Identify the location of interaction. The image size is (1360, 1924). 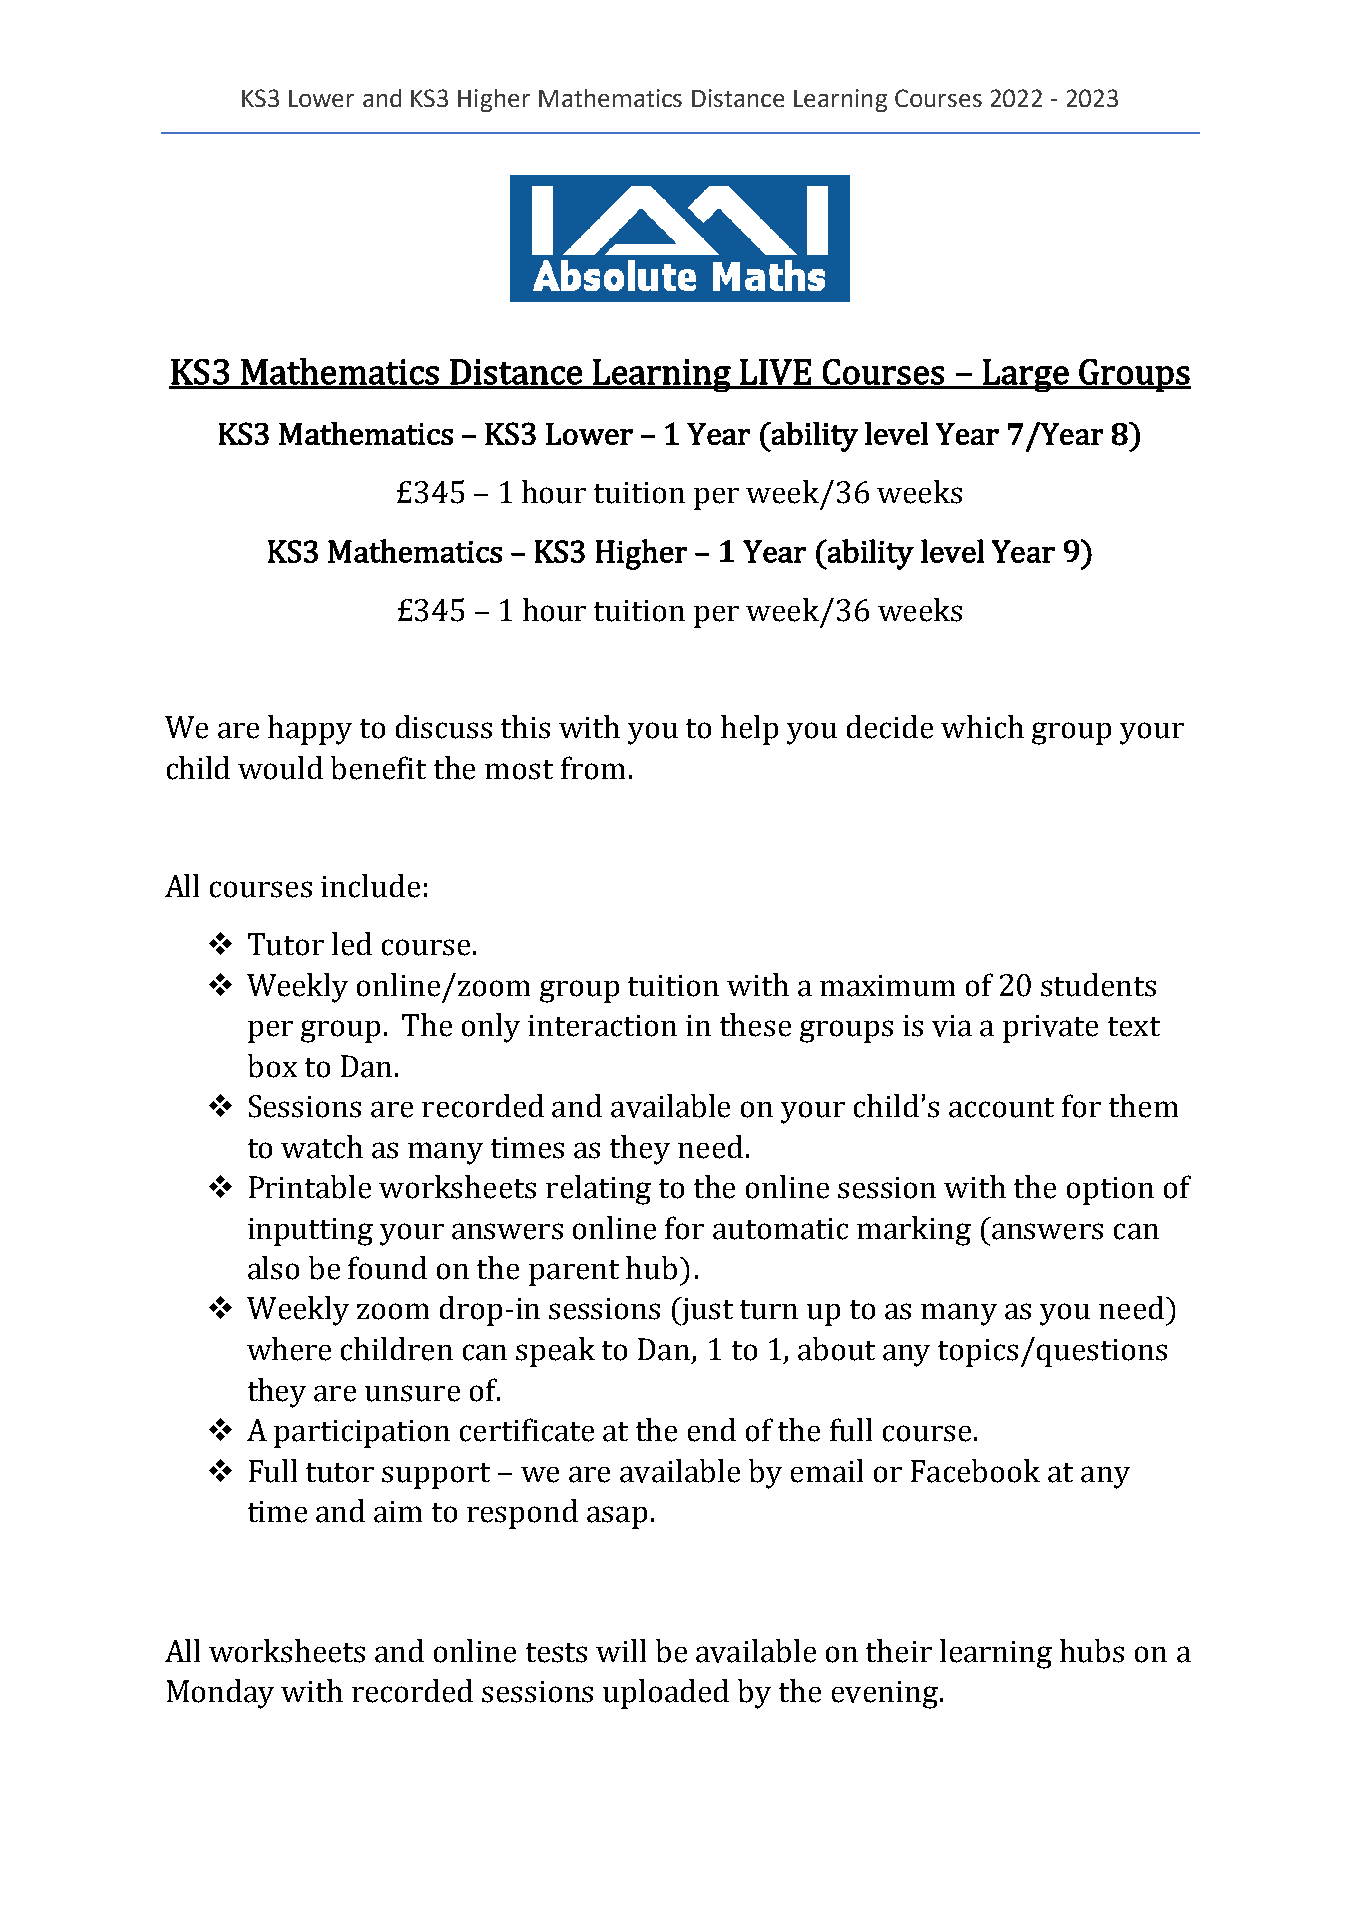
(602, 1026).
